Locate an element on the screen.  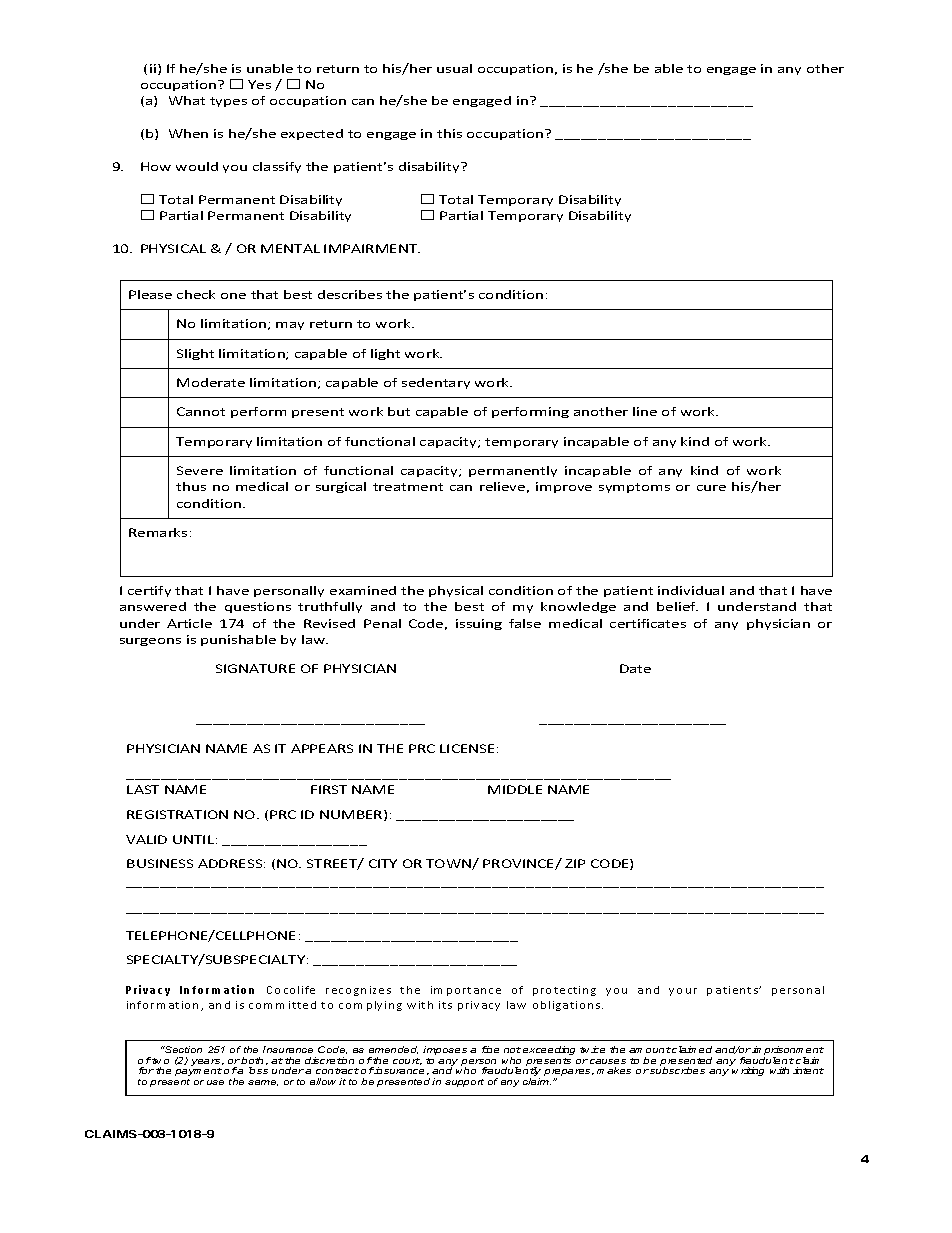
Date is located at coordinates (635, 668).
